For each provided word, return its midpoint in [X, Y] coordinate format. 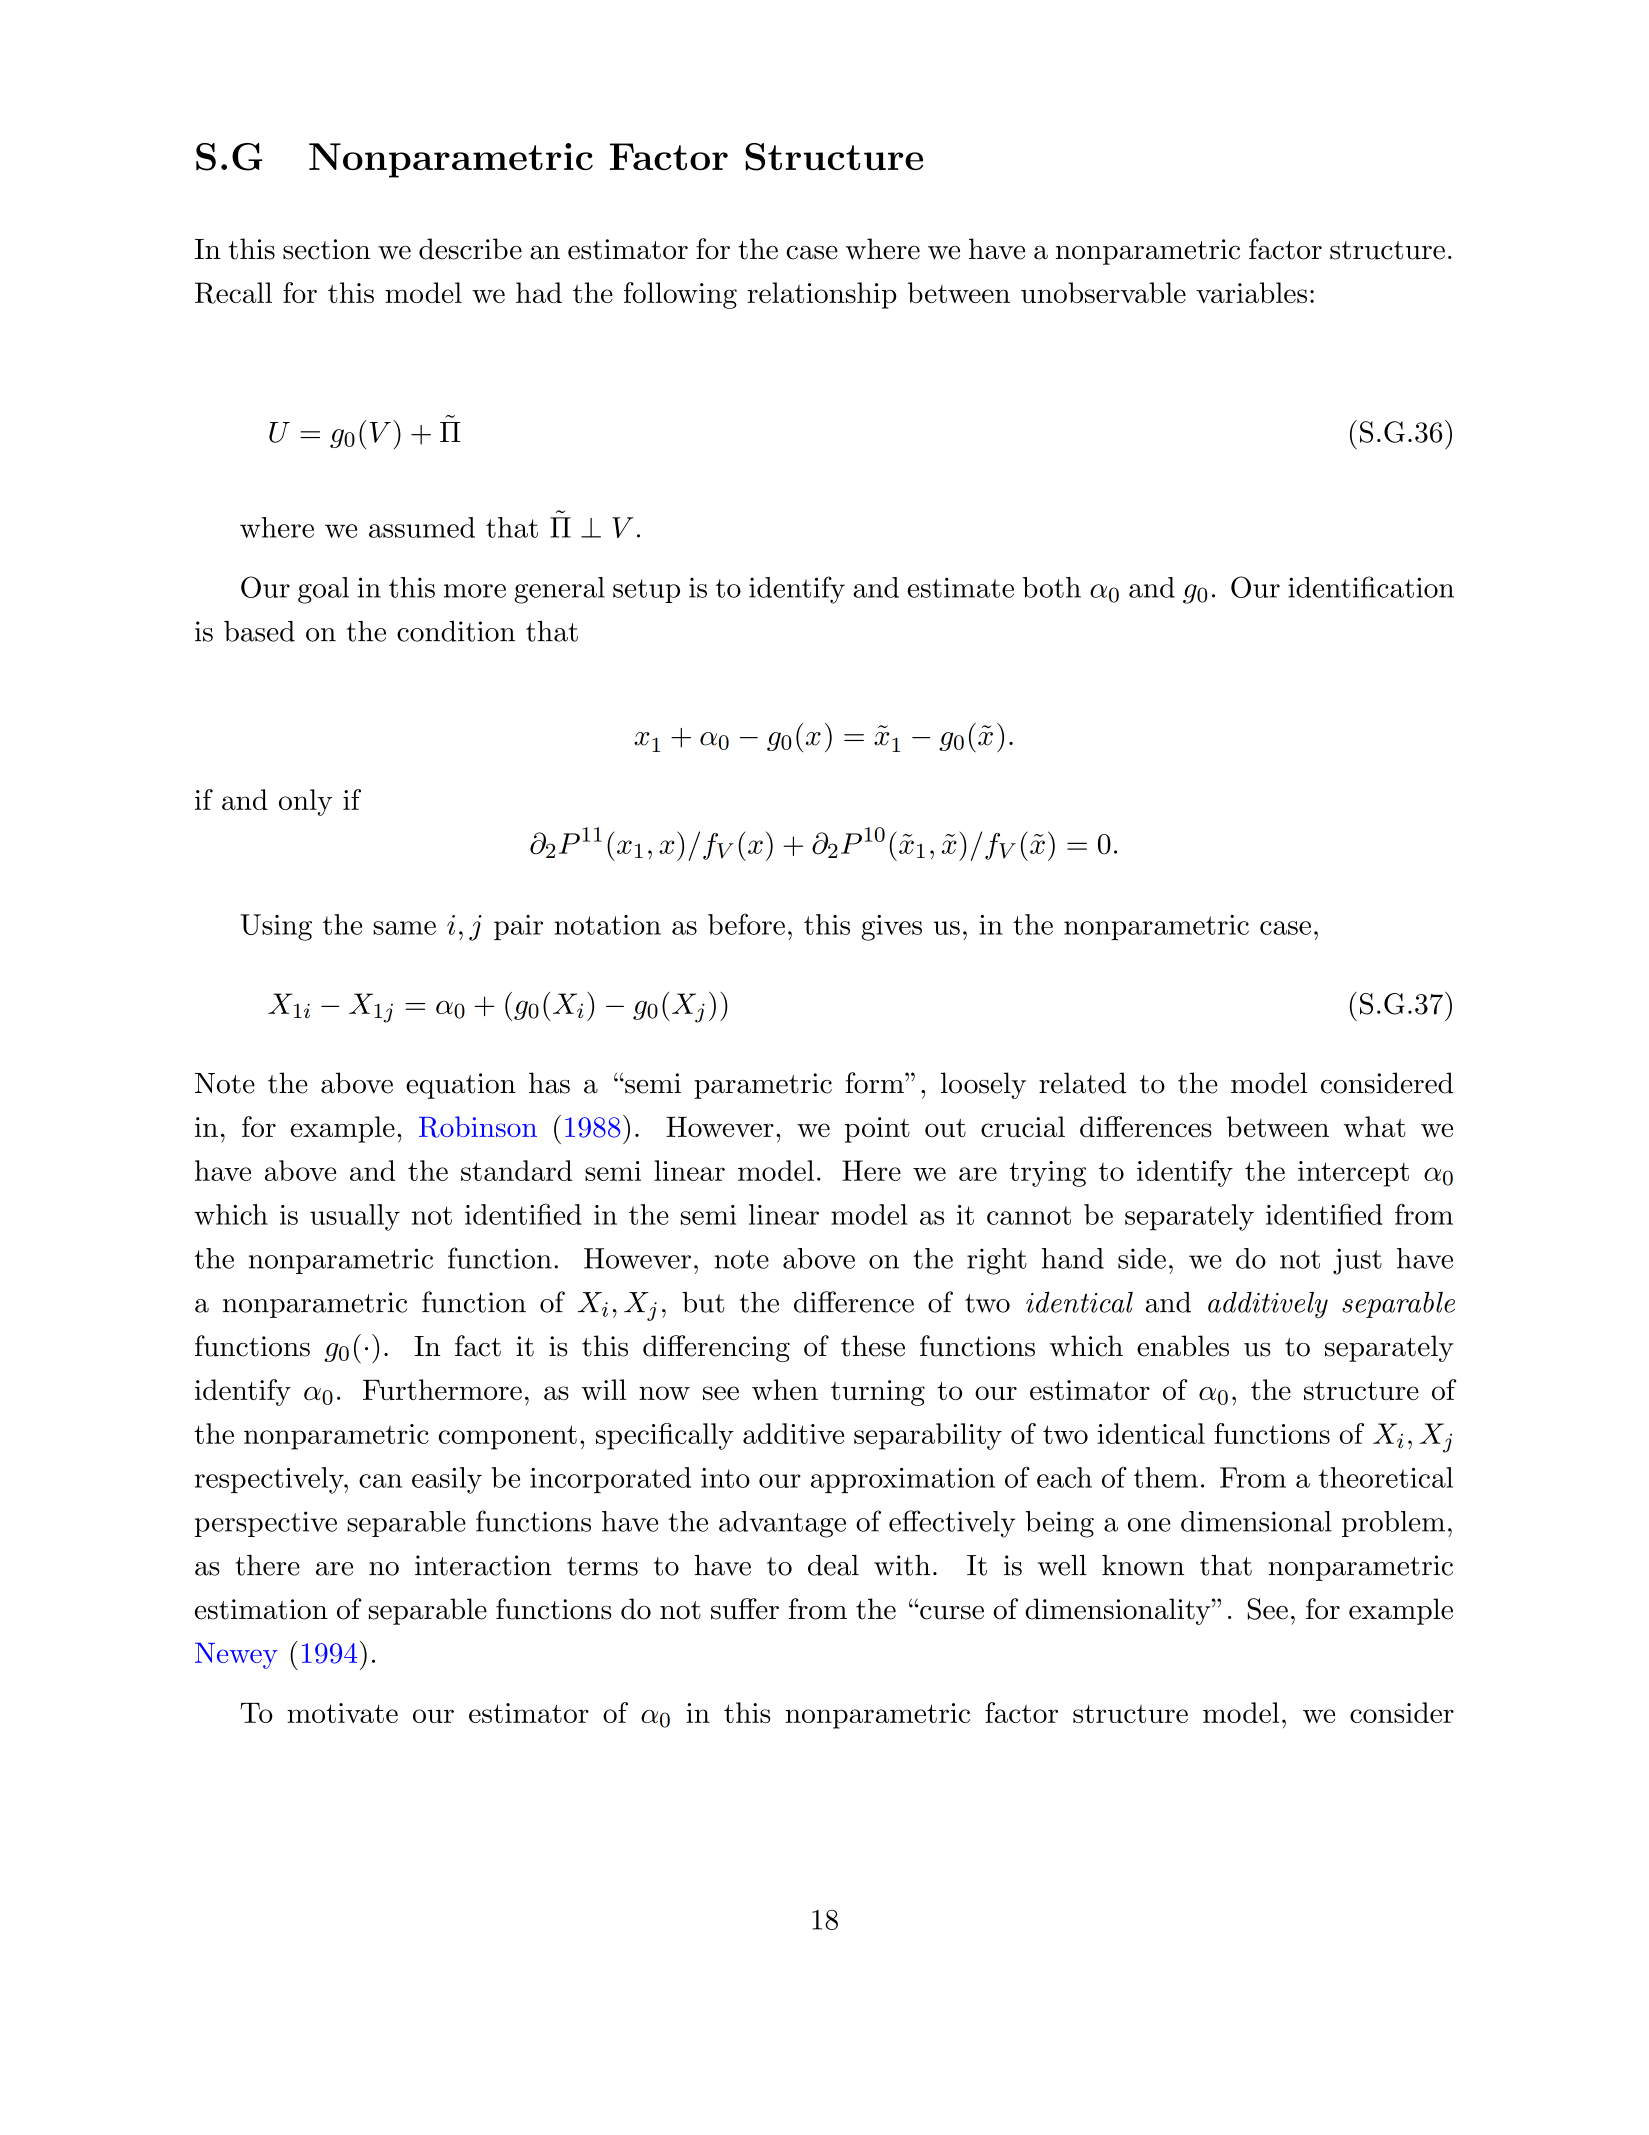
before [746, 924]
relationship [822, 295]
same [404, 928]
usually [355, 1217]
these [873, 1346]
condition [456, 631]
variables [1251, 292]
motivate [342, 1713]
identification [1371, 587]
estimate [960, 587]
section [327, 249]
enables [1183, 1346]
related [1082, 1083]
